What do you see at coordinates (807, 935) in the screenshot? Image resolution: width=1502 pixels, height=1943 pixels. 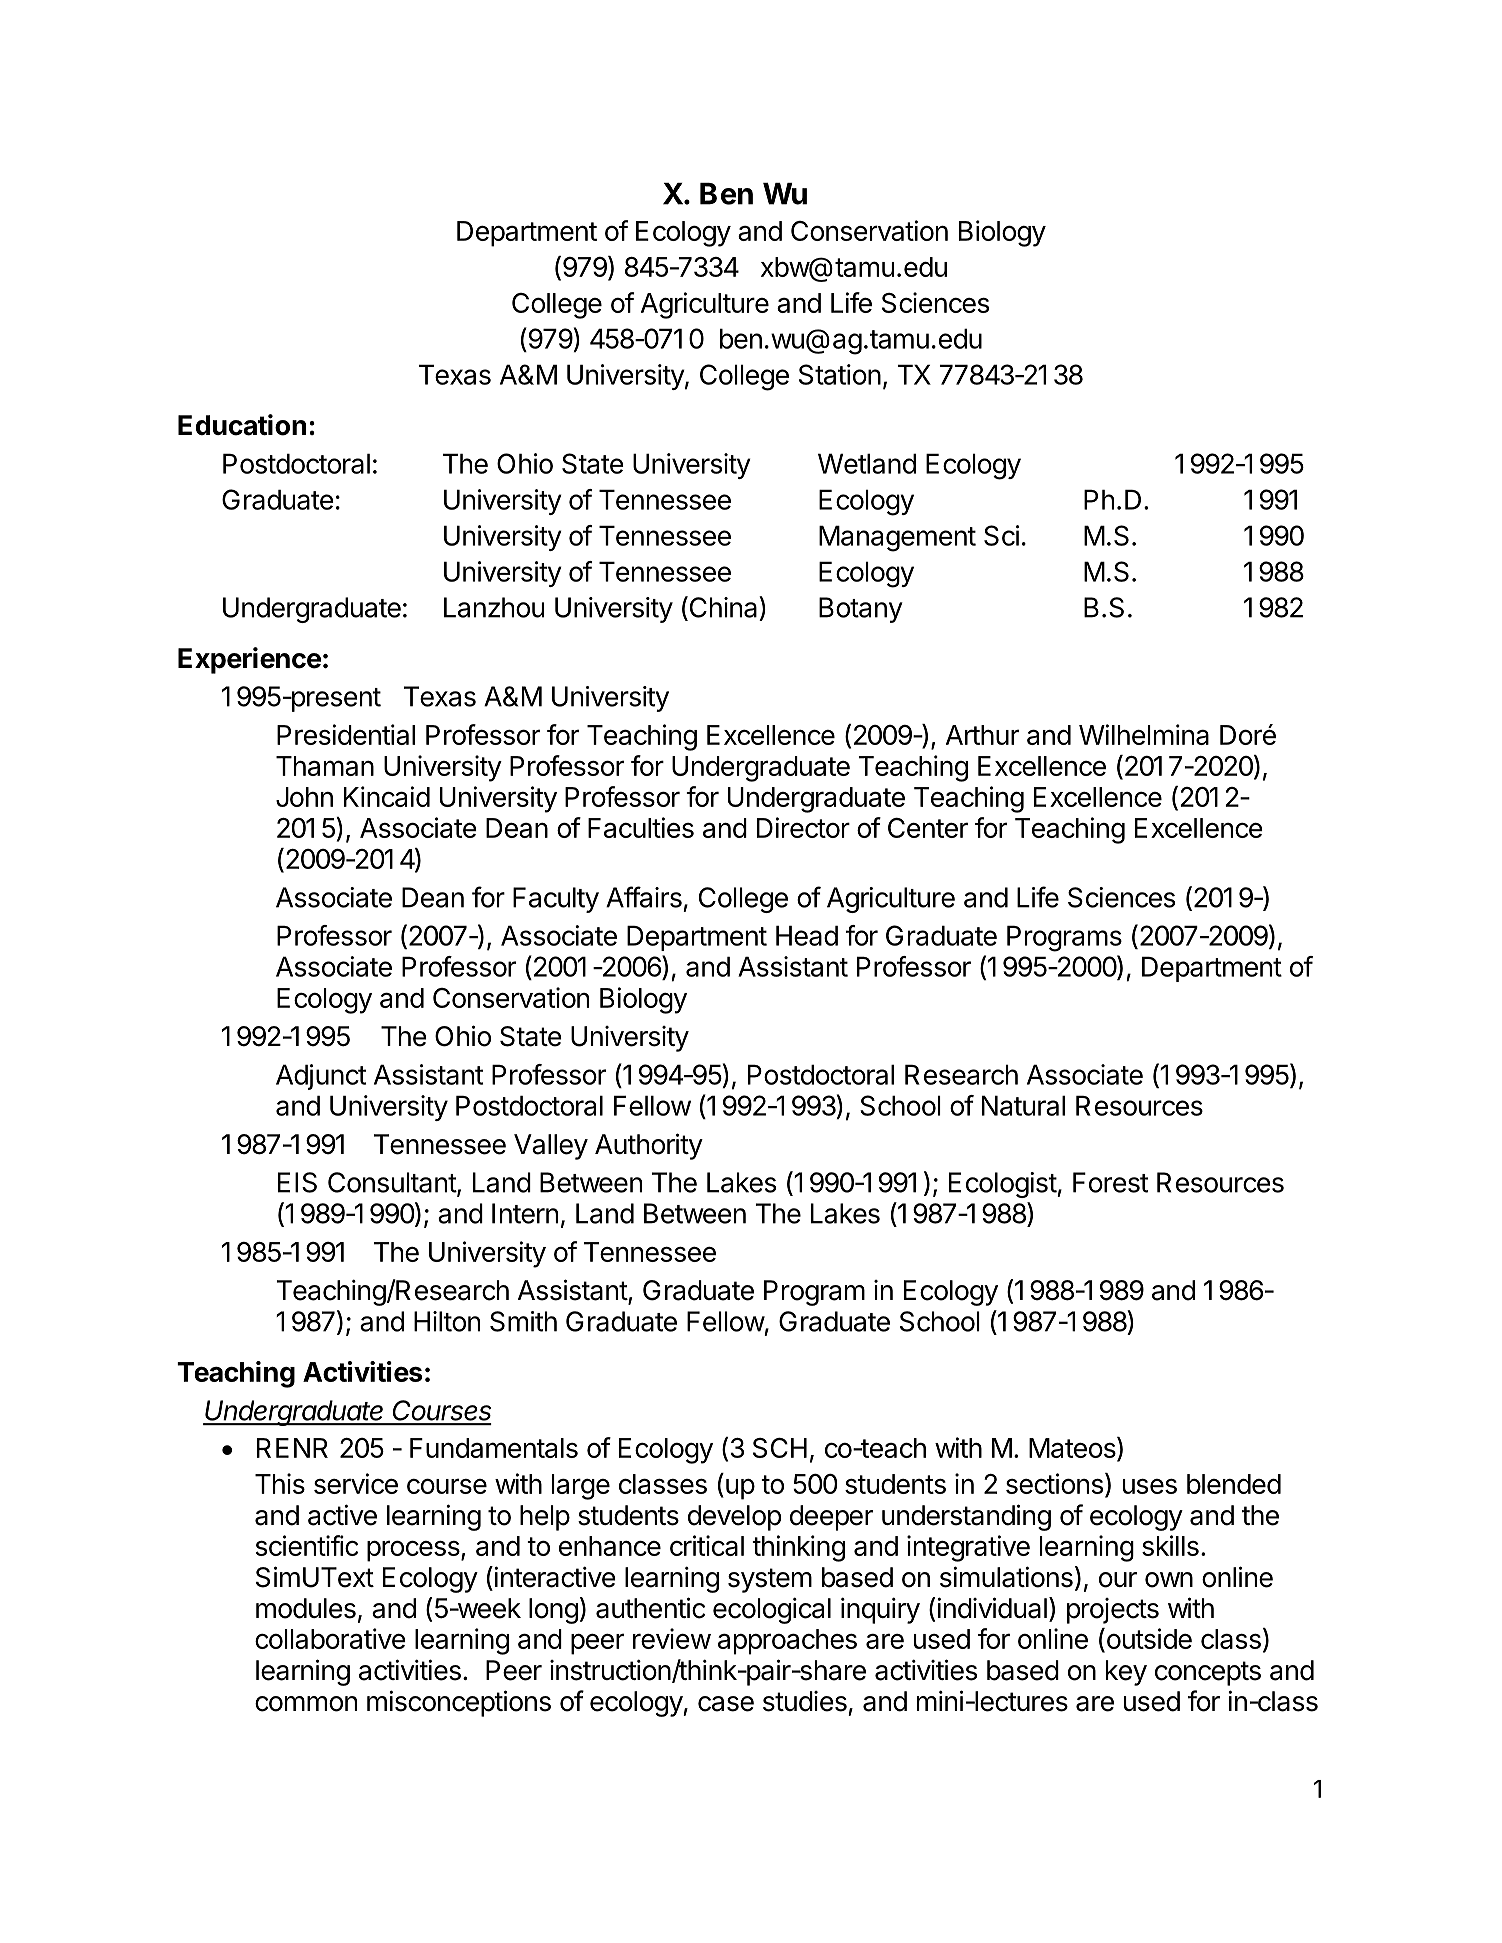 I see `Head` at bounding box center [807, 935].
